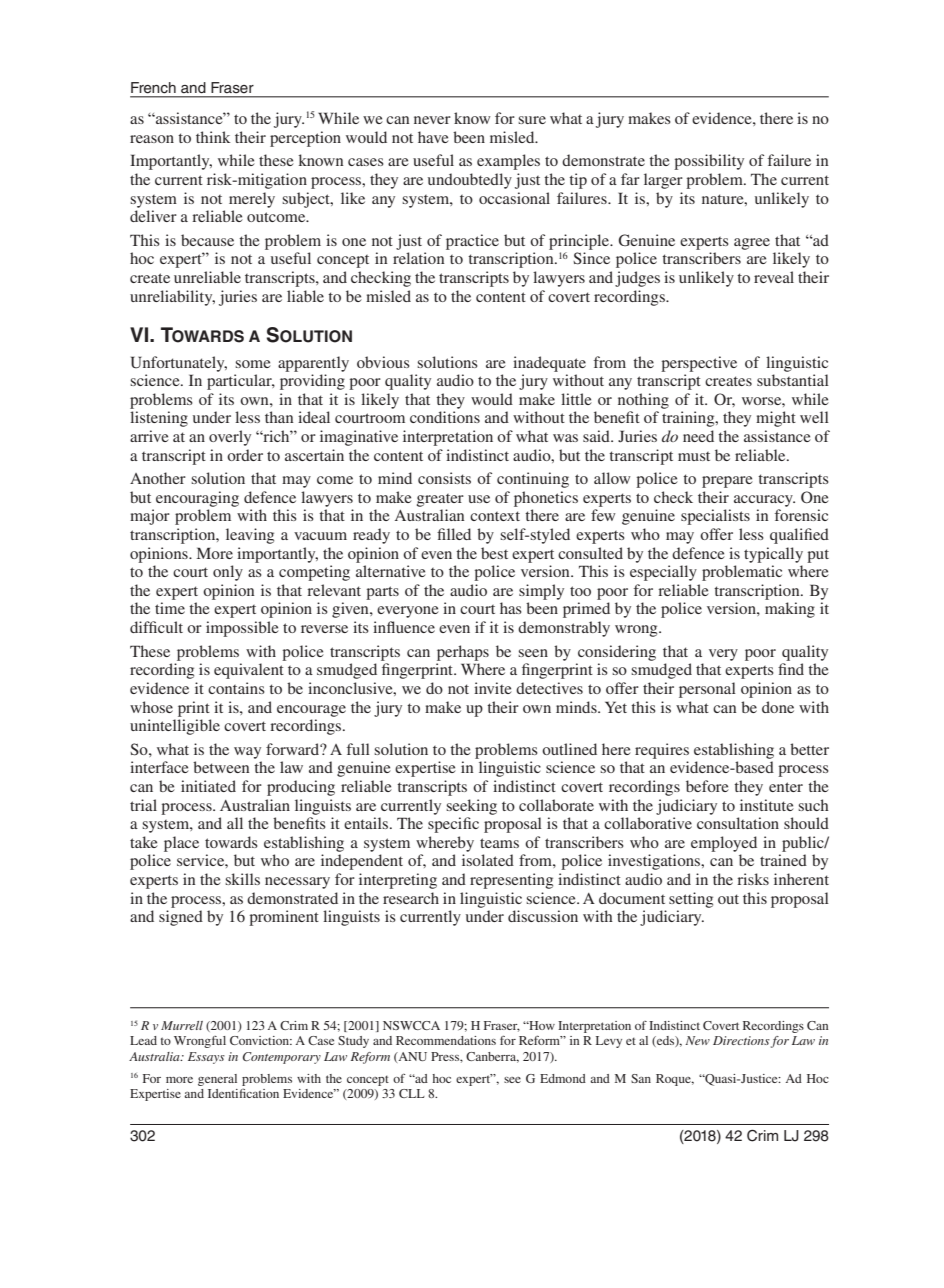  I want to click on making, so click(790, 610).
